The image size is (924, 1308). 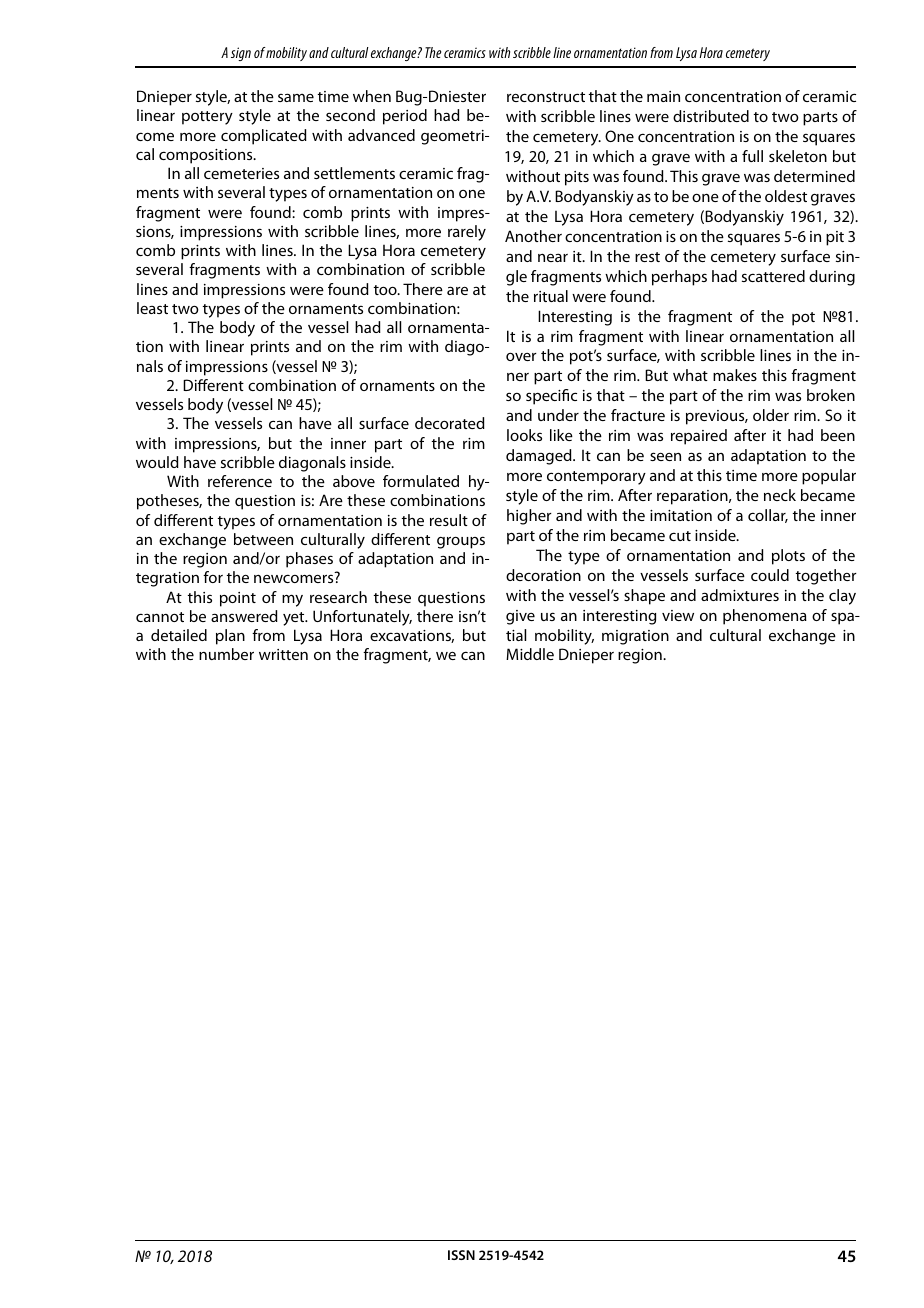 What do you see at coordinates (461, 1255) in the screenshot?
I see `ISSN` at bounding box center [461, 1255].
